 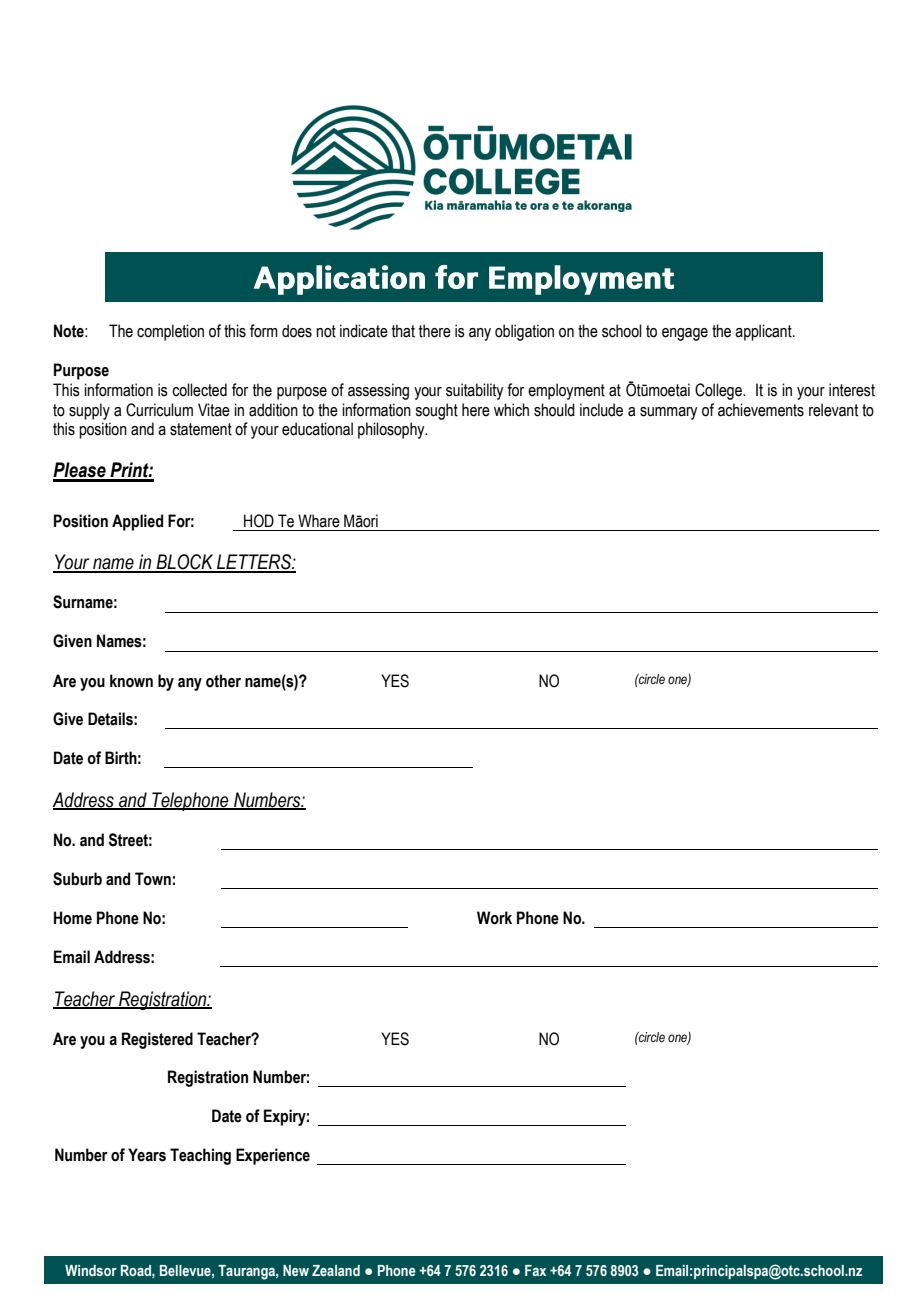 I want to click on Fax, so click(x=535, y=1270).
